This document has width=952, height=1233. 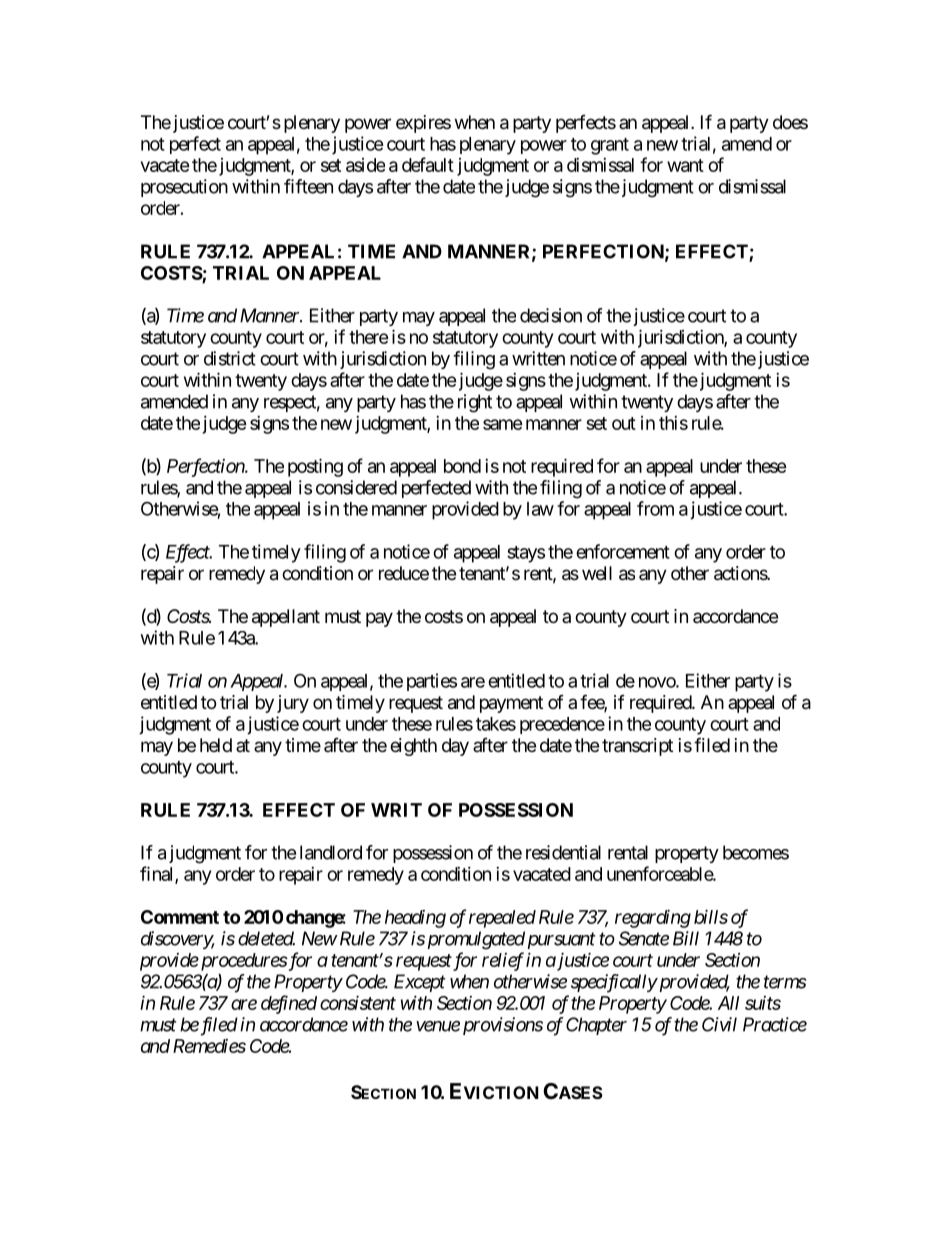 What do you see at coordinates (293, 704) in the document?
I see `jury` at bounding box center [293, 704].
